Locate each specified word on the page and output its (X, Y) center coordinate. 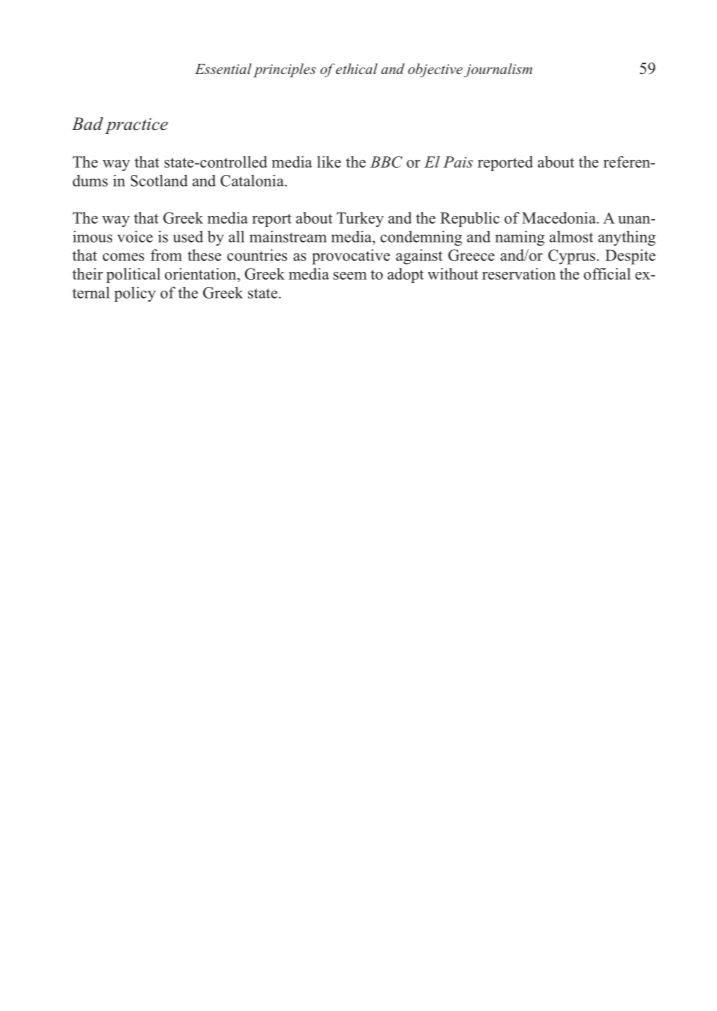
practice (136, 126)
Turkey (360, 219)
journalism (498, 70)
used (188, 237)
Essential (223, 68)
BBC (386, 162)
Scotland (159, 181)
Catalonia (253, 181)
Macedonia (560, 218)
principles (285, 70)
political (133, 275)
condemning (421, 238)
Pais (458, 162)
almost (571, 237)
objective (435, 70)
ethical (357, 68)
